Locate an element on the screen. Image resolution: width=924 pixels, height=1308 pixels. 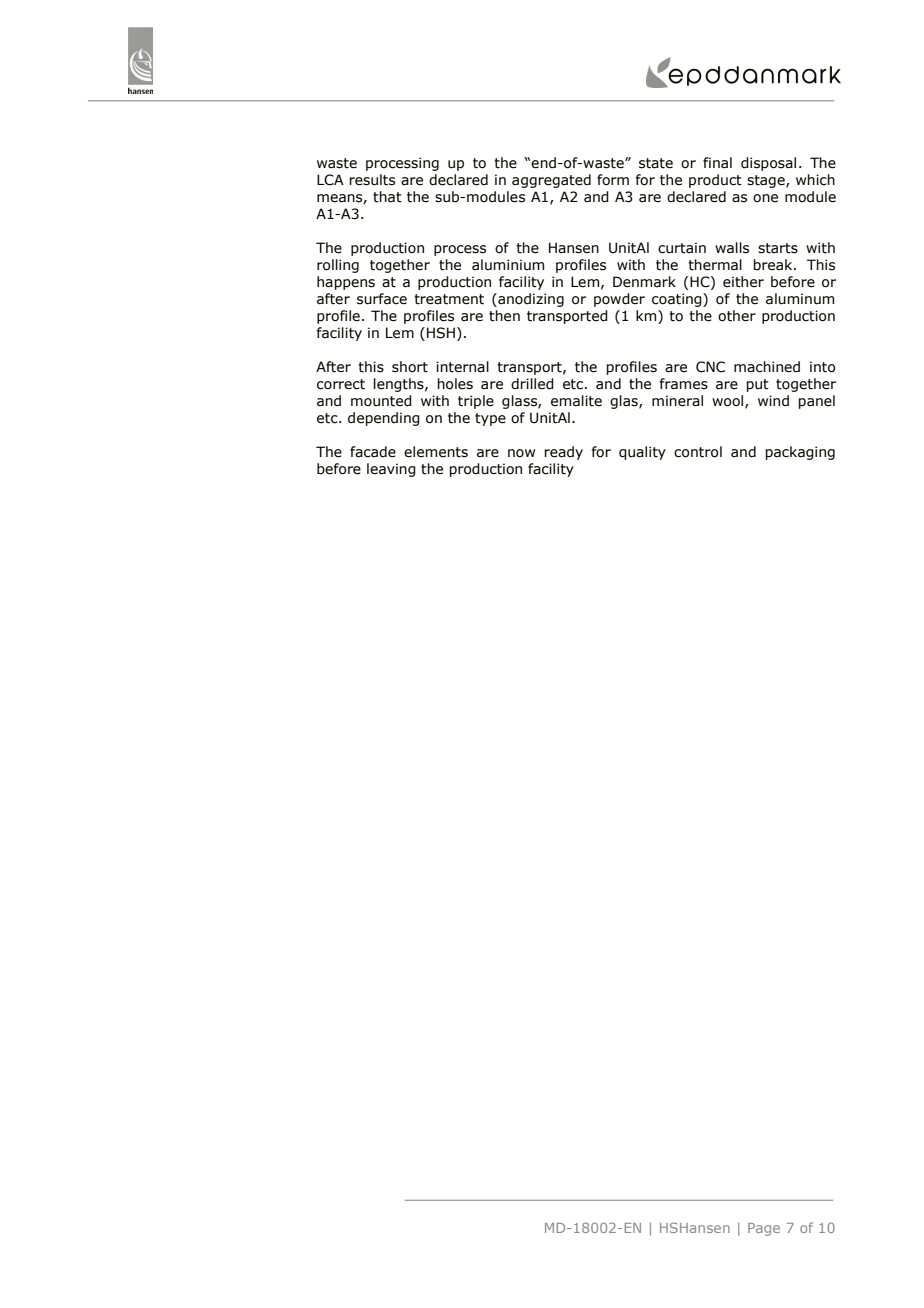
that is located at coordinates (387, 197).
